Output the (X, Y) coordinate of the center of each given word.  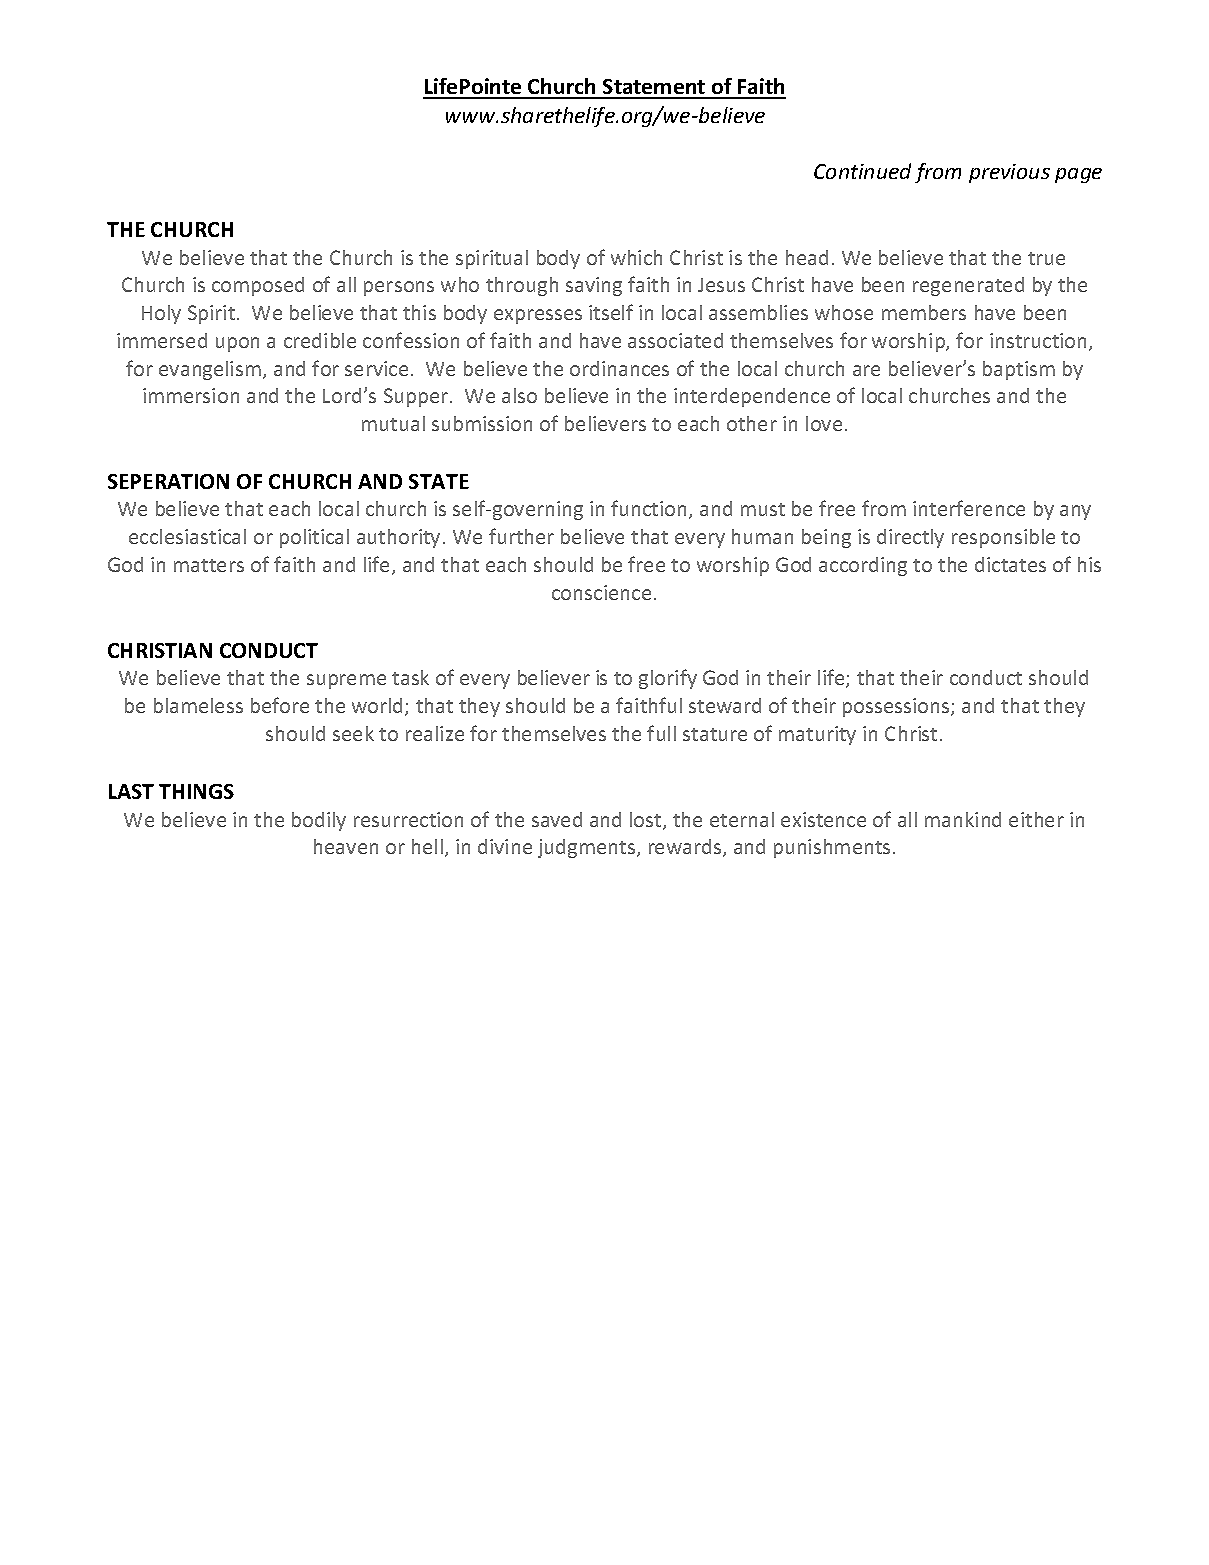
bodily (319, 821)
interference (969, 508)
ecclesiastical (187, 536)
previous (1009, 173)
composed (258, 286)
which (636, 257)
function (648, 508)
